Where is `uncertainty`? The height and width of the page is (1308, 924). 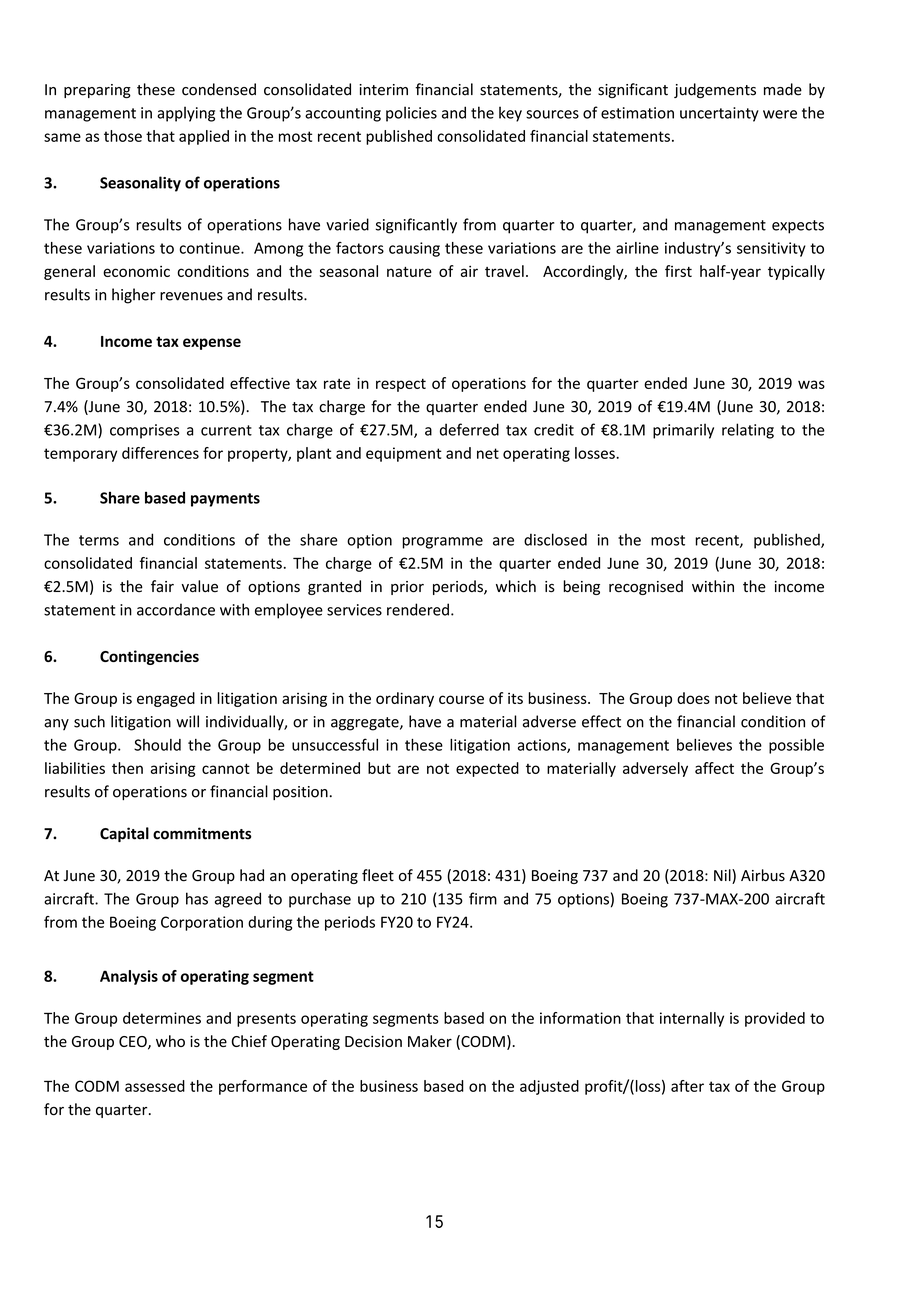 uncertainty is located at coordinates (719, 114).
